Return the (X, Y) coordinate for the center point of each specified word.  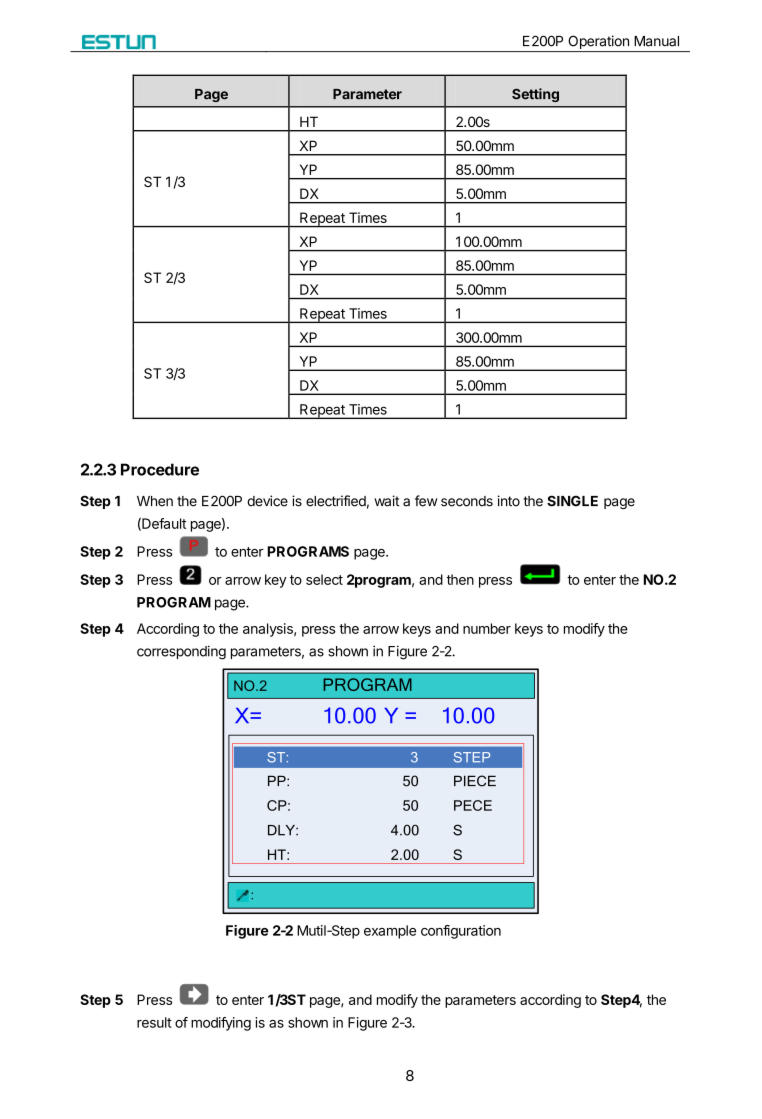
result (154, 1022)
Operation (598, 42)
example (390, 932)
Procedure (160, 469)
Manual (656, 41)
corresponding (181, 652)
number (487, 628)
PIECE (475, 781)
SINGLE (572, 501)
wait (386, 501)
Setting (535, 95)
